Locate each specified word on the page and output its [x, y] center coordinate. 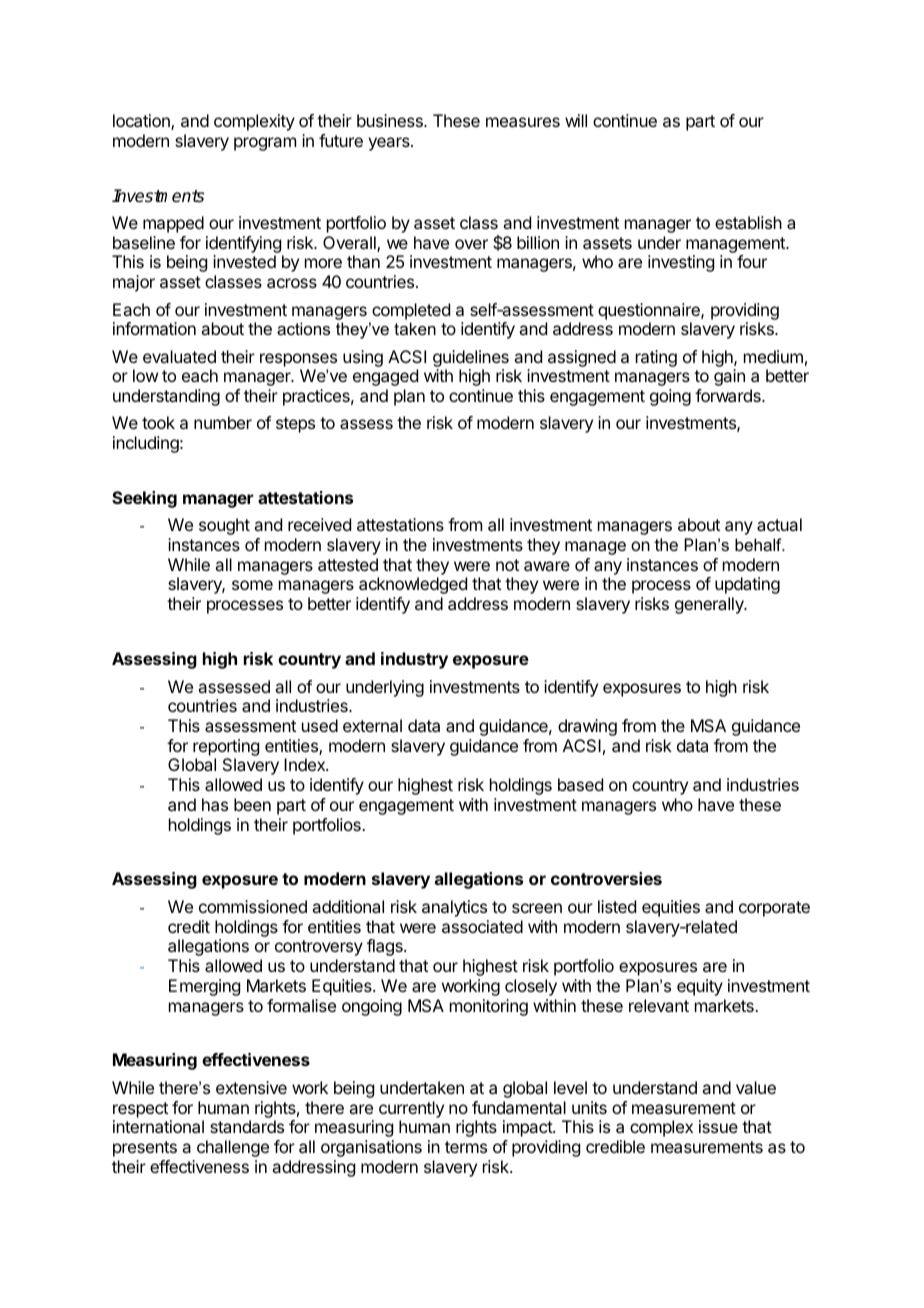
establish [748, 222]
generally [710, 605]
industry [414, 660]
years [390, 144]
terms [466, 1147]
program [265, 144]
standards [247, 1126]
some [252, 585]
